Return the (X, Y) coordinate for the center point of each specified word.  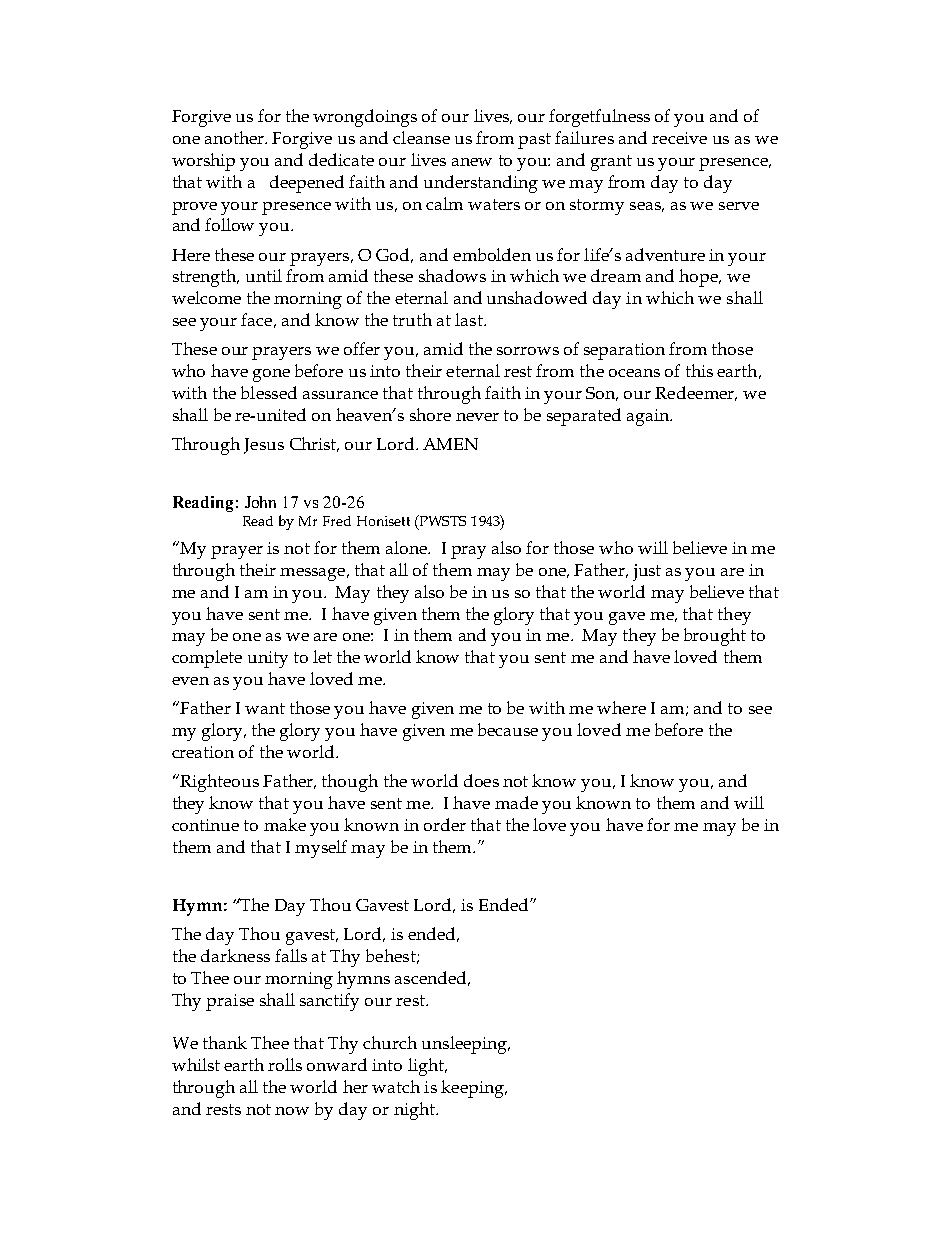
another (236, 137)
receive (679, 138)
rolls (285, 1064)
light (427, 1067)
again (649, 417)
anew (472, 162)
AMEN (450, 444)
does (481, 780)
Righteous (219, 783)
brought (715, 637)
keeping (473, 1089)
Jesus (264, 446)
